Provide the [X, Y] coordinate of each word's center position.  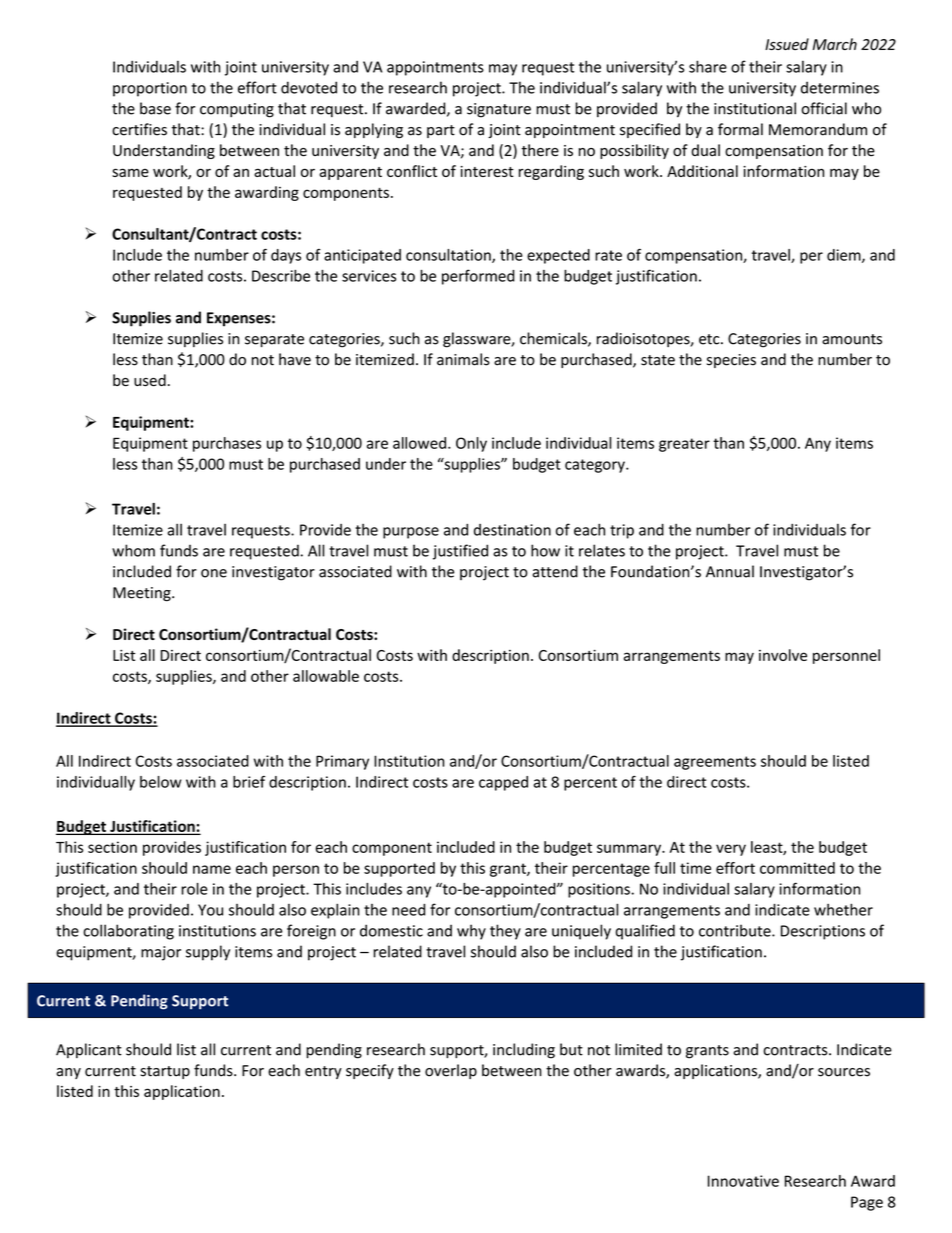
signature [499, 110]
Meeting [143, 594]
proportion [150, 89]
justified [460, 552]
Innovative [743, 1181]
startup [165, 1072]
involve [783, 655]
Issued [787, 44]
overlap [451, 1071]
